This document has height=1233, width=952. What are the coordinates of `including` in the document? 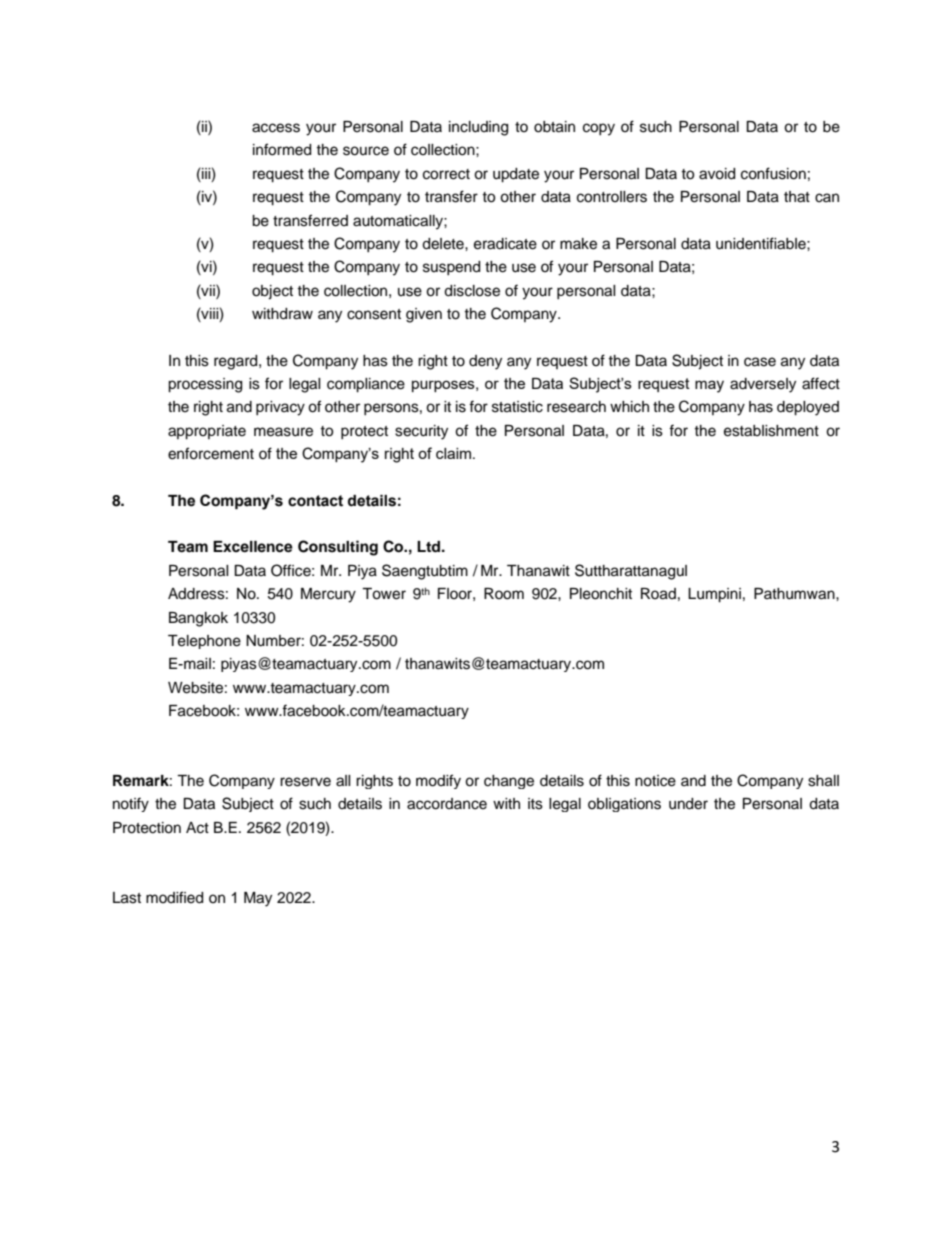 It's located at (478, 128).
